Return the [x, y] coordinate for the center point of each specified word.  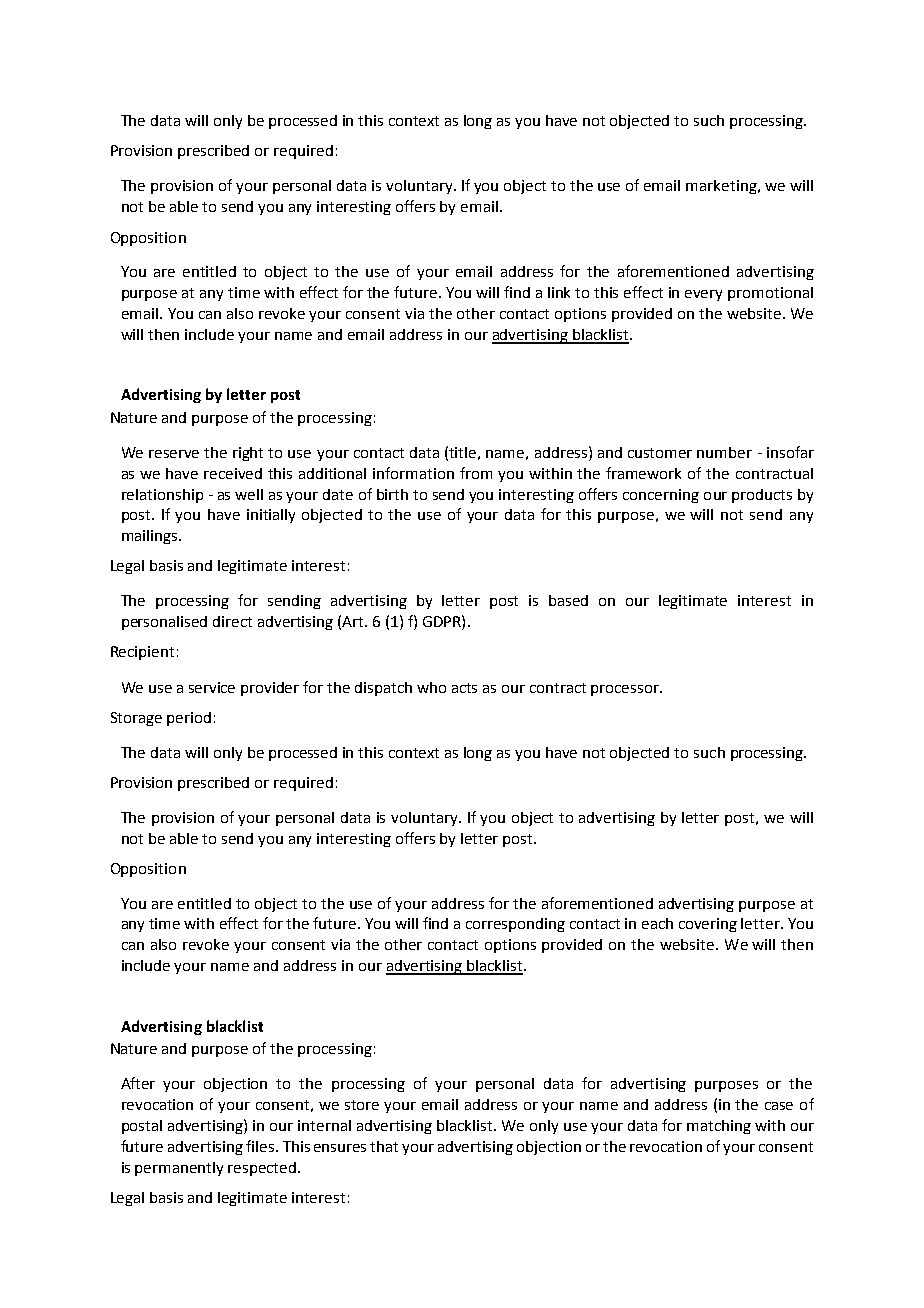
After [138, 1083]
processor [626, 690]
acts [464, 688]
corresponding [515, 925]
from [476, 473]
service [212, 687]
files [261, 1146]
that [384, 1146]
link [559, 292]
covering [708, 925]
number [724, 452]
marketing [722, 187]
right [248, 454]
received [233, 473]
